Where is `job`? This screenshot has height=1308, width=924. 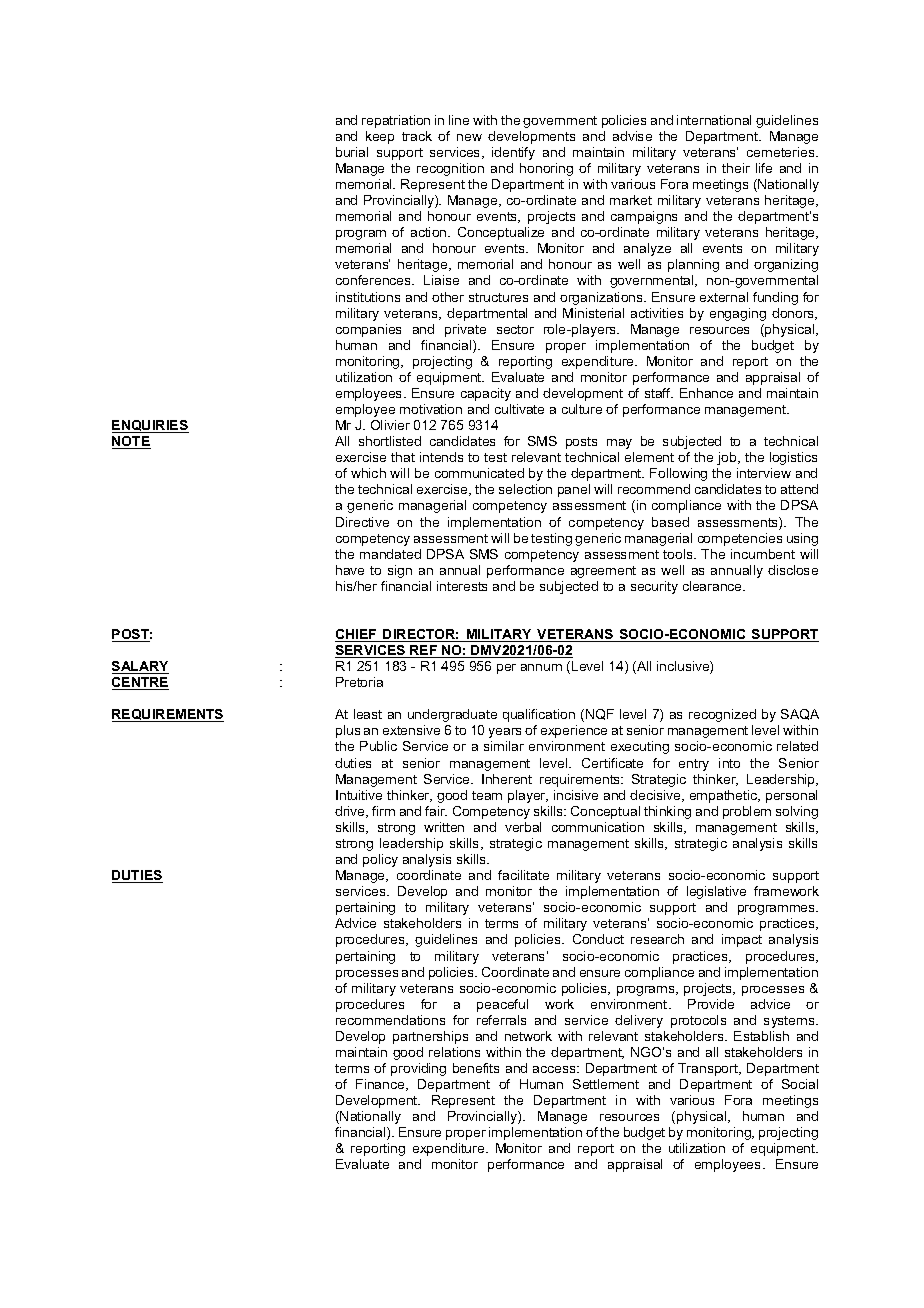 job is located at coordinates (728, 458).
